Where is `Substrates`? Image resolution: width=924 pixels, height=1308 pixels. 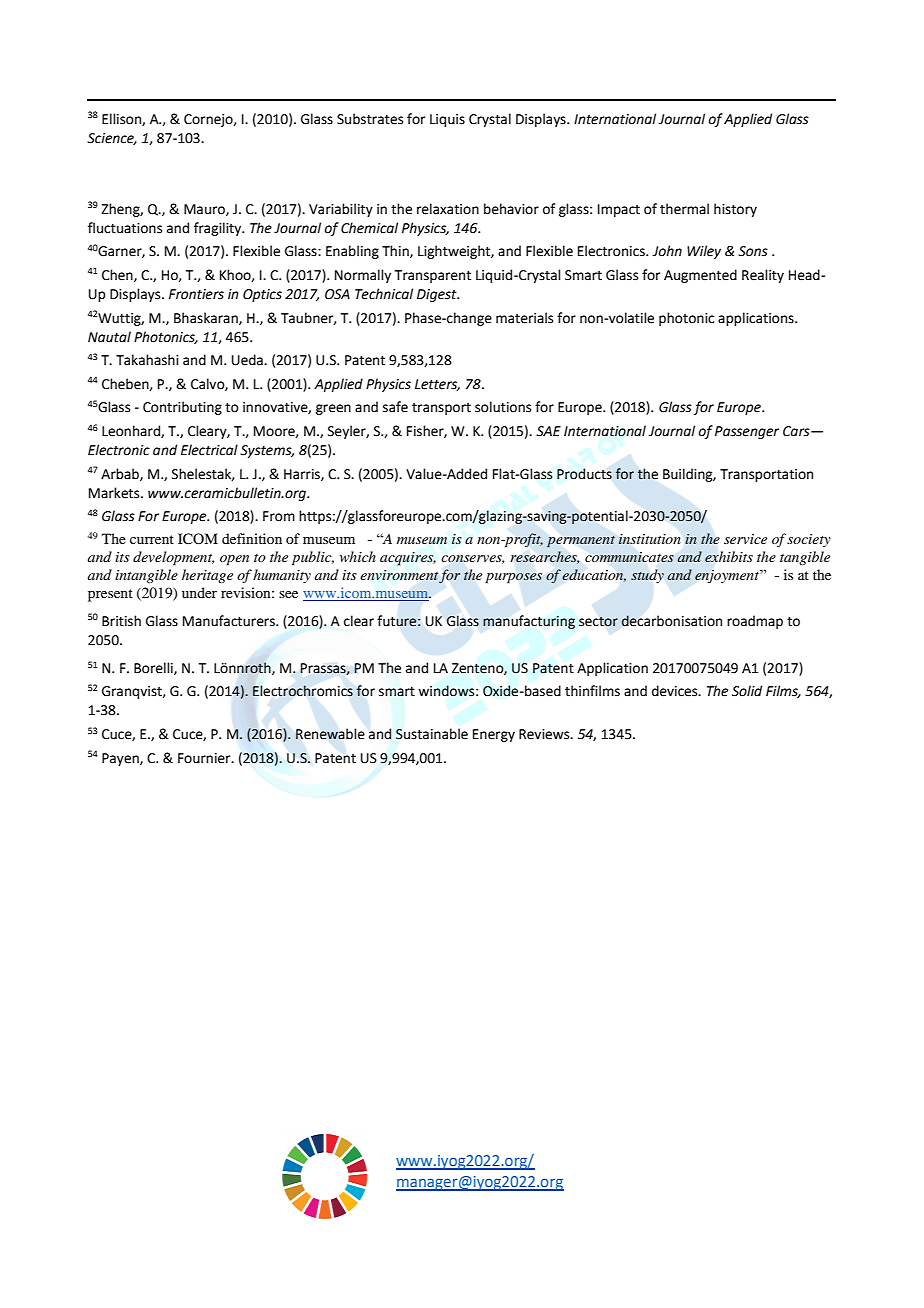
Substrates is located at coordinates (370, 119).
